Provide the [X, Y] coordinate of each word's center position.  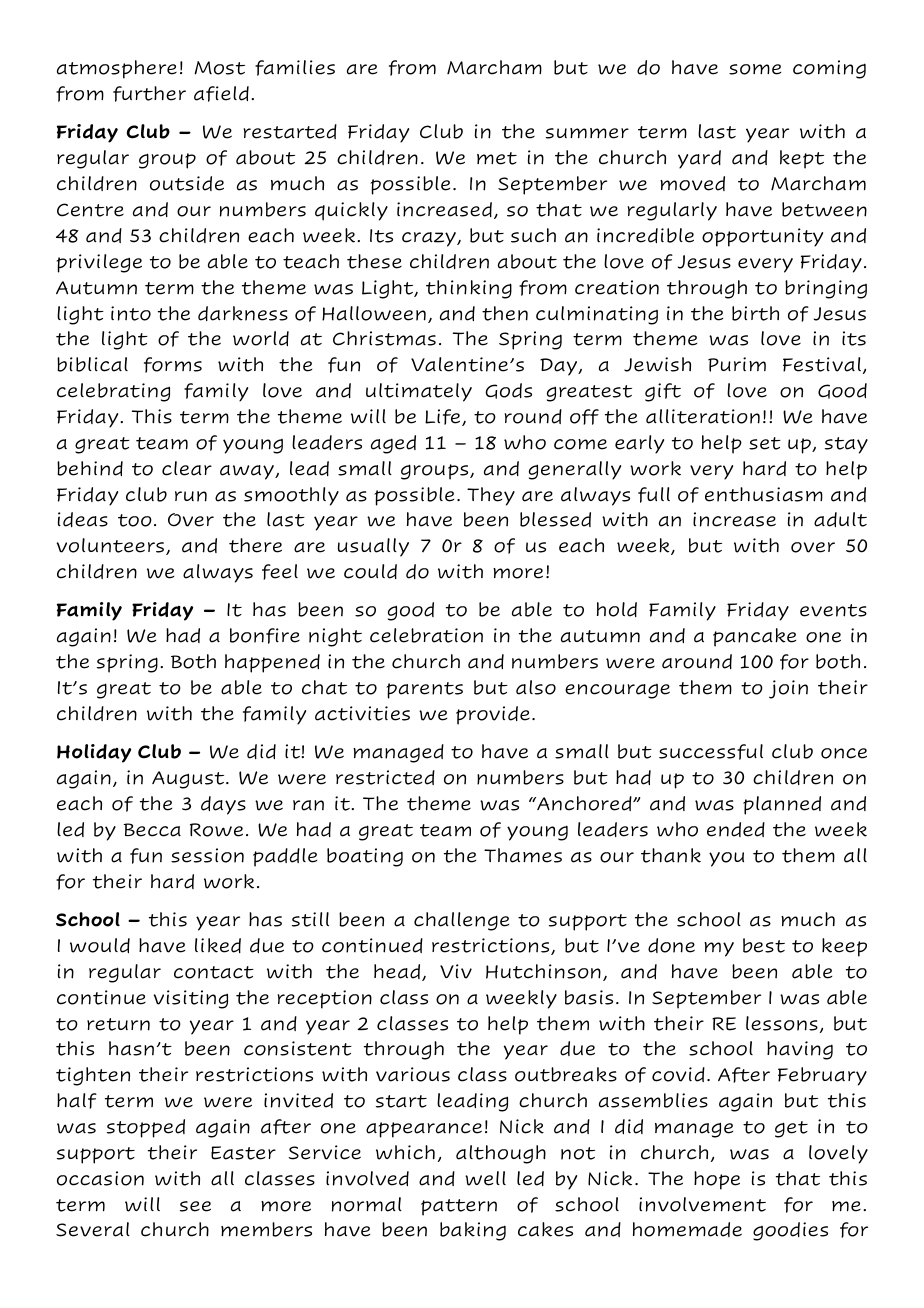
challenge [461, 921]
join [788, 689]
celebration [426, 635]
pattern [459, 1207]
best [764, 945]
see [195, 1206]
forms [173, 365]
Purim [737, 364]
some [755, 69]
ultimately [419, 392]
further [149, 94]
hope [717, 1180]
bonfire [265, 636]
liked [218, 945]
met [497, 158]
